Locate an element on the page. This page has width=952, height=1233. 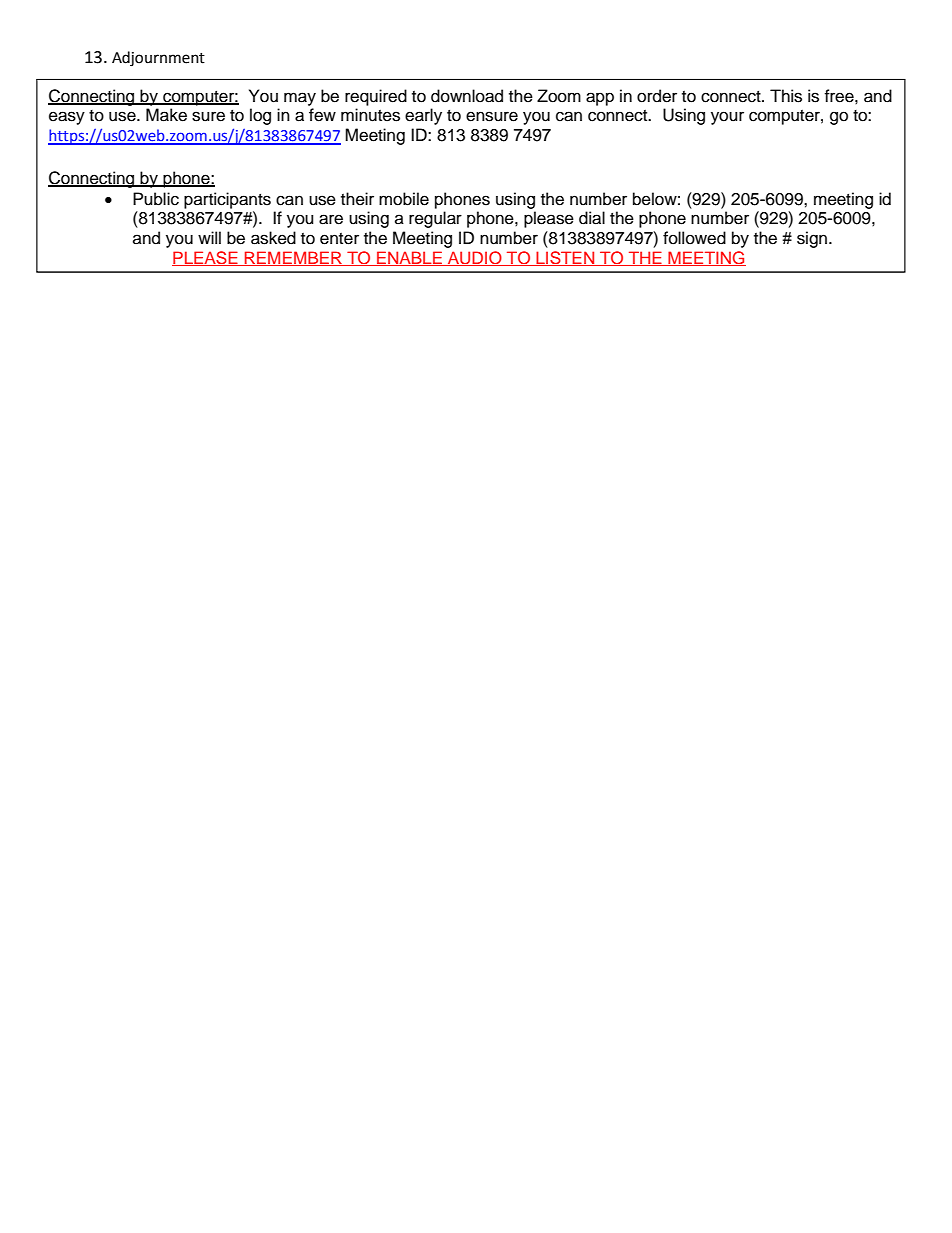
dial is located at coordinates (592, 218).
